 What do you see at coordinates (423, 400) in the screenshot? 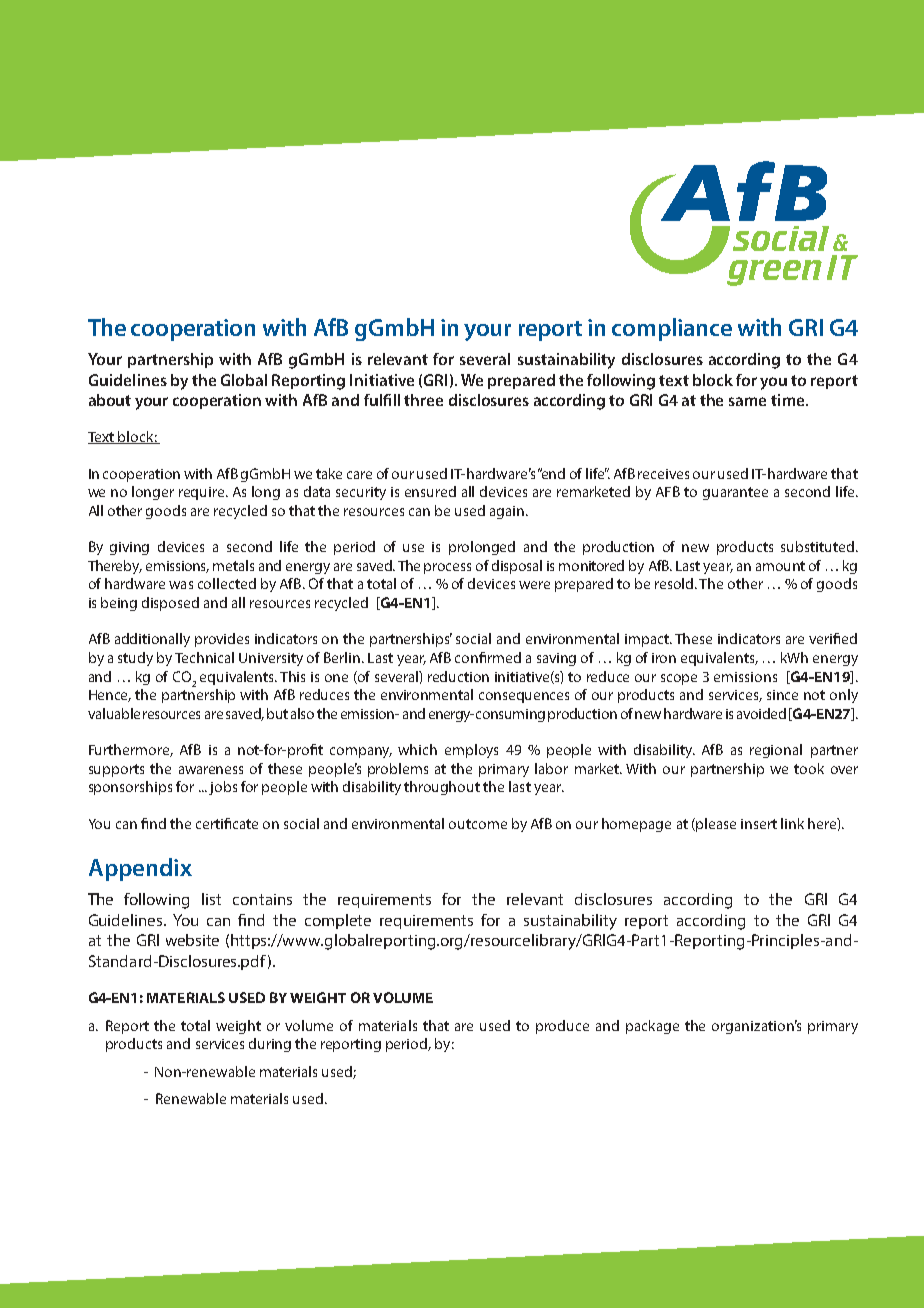
I see `three` at bounding box center [423, 400].
